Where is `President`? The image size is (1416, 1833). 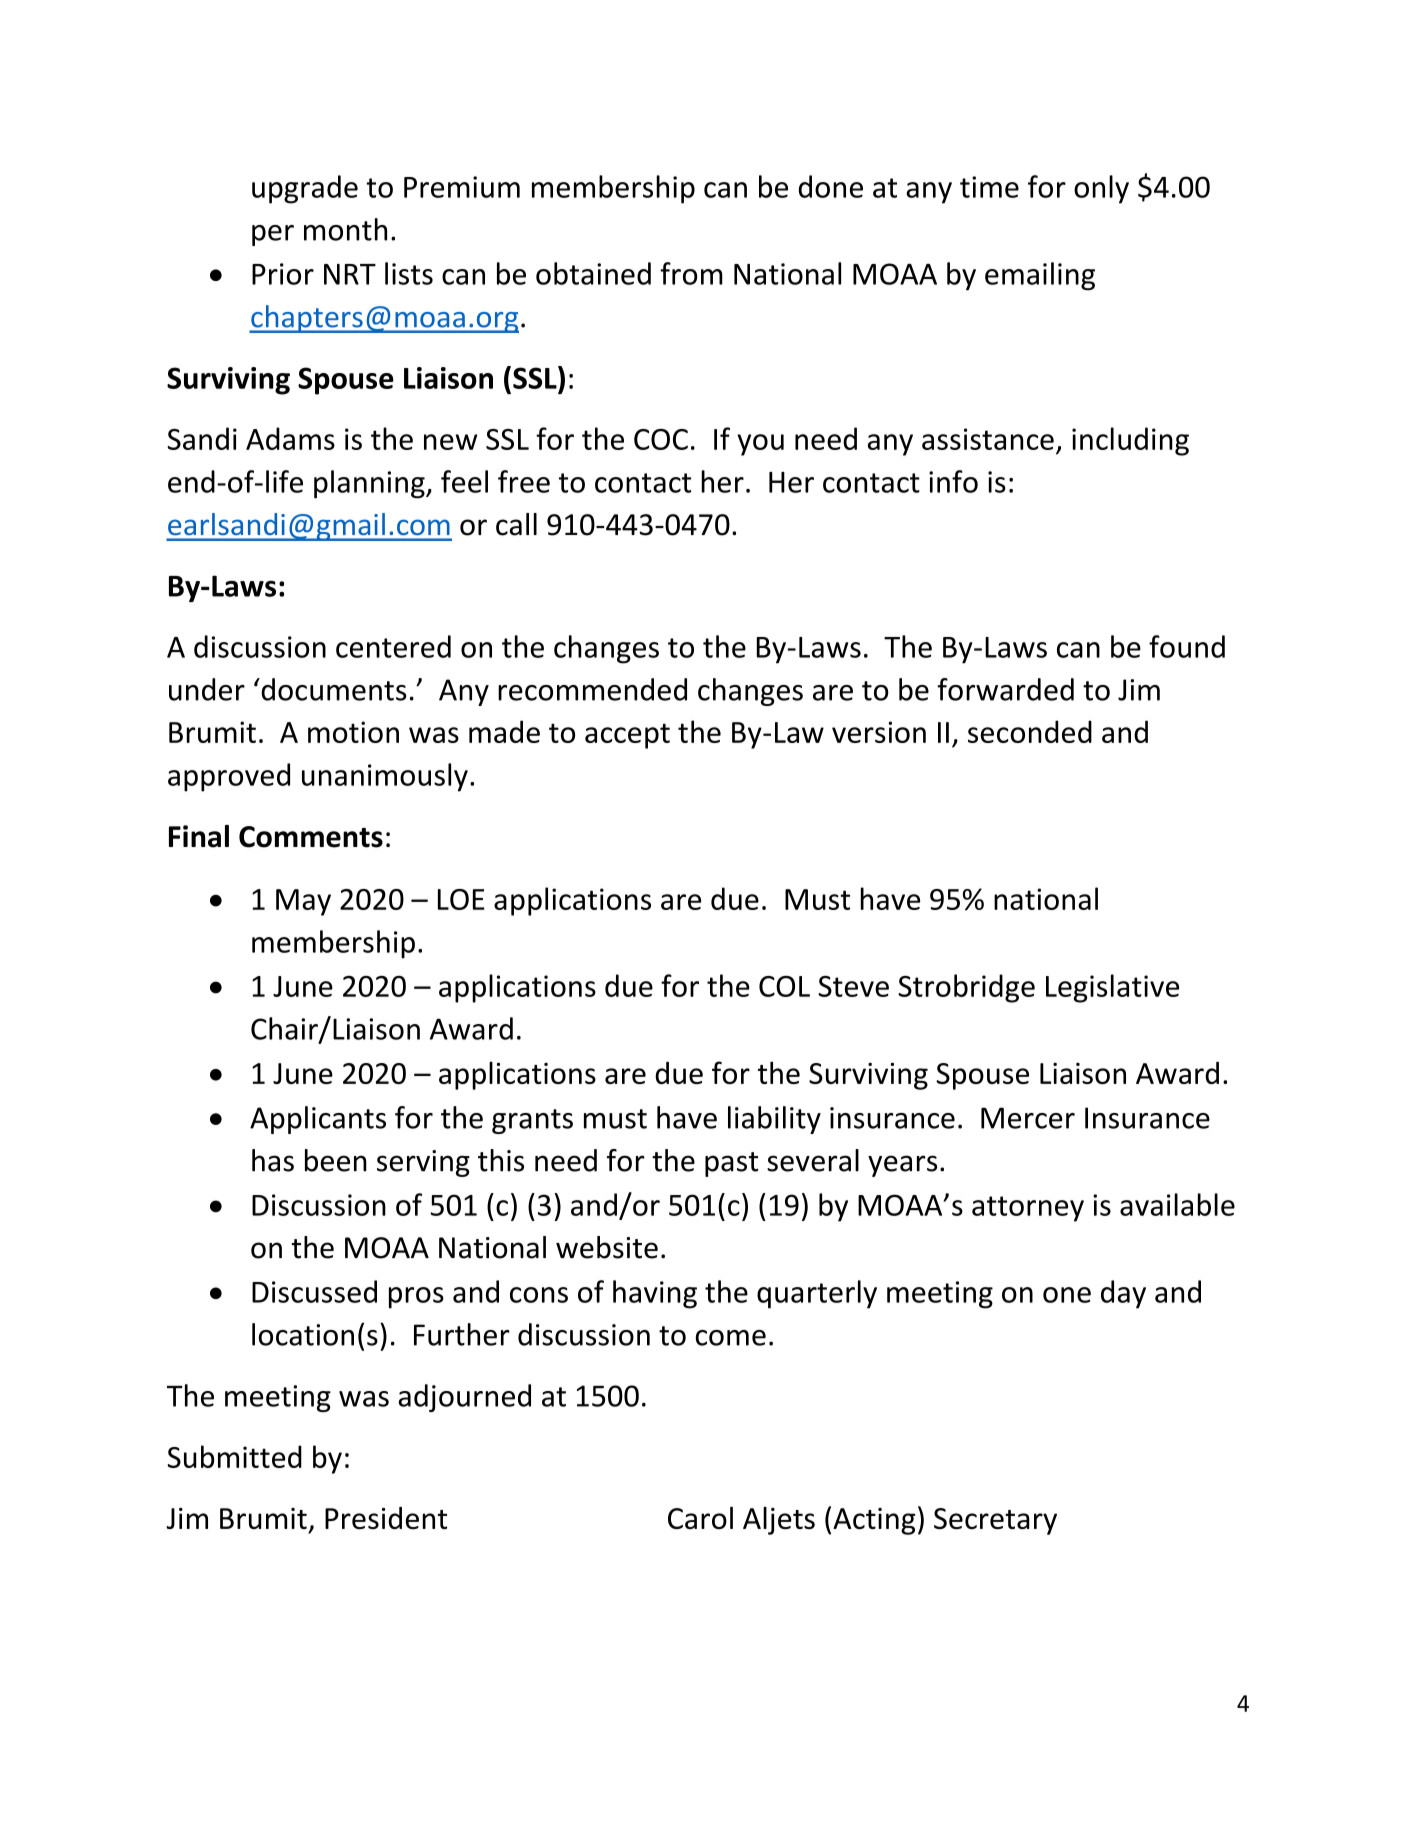 President is located at coordinates (386, 1518).
